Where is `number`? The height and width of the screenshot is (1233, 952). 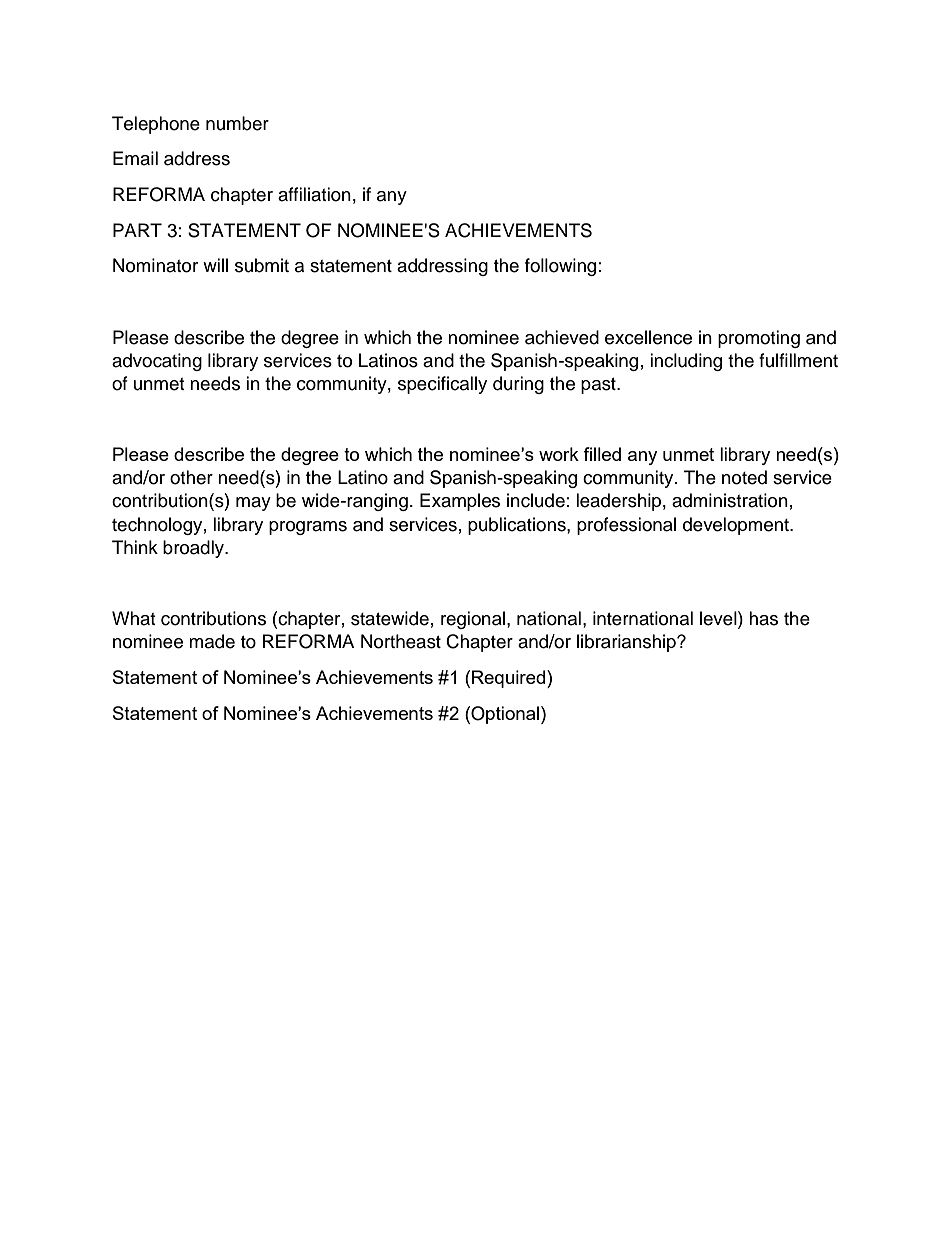 number is located at coordinates (237, 123).
